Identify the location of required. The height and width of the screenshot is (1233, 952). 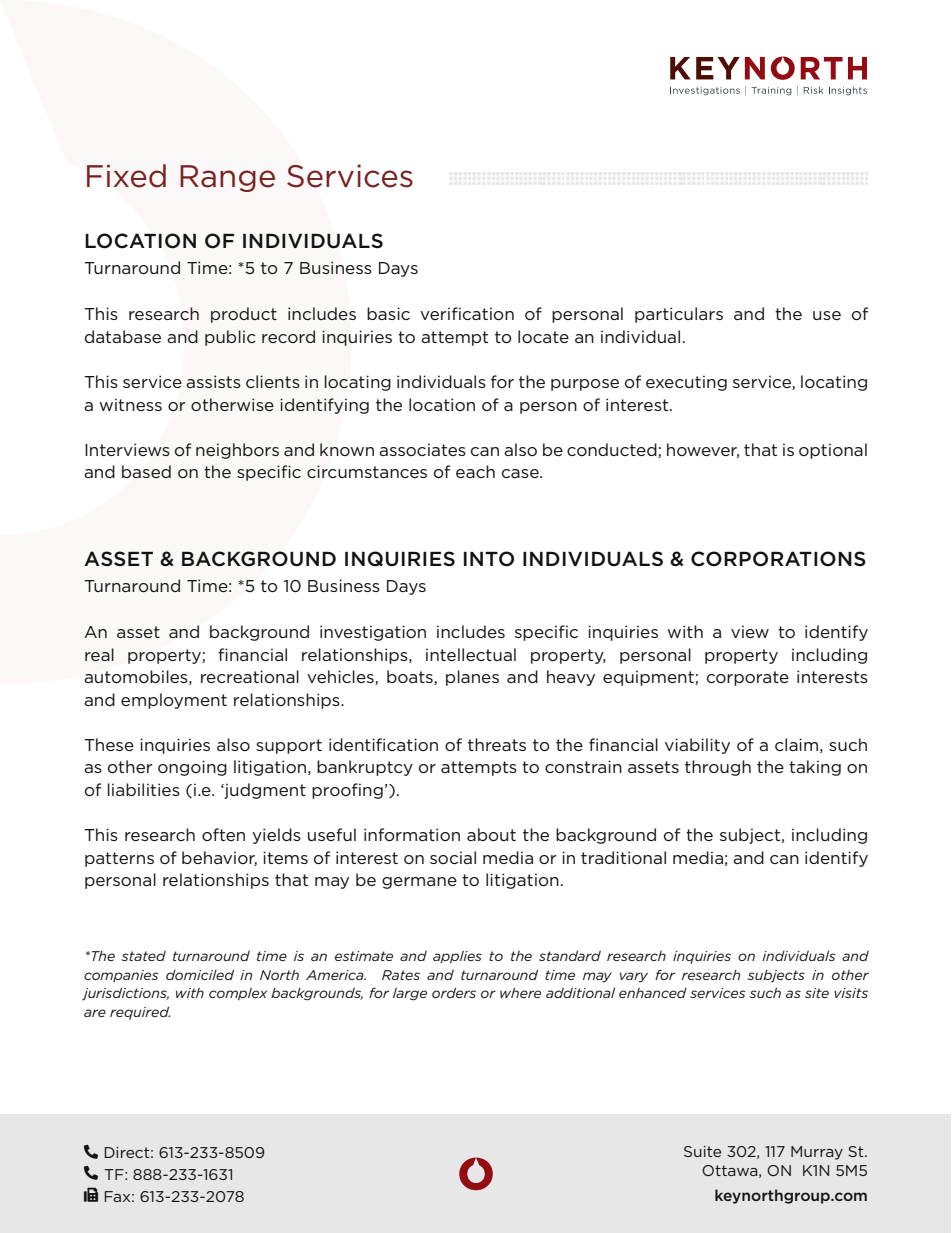
(140, 1013).
